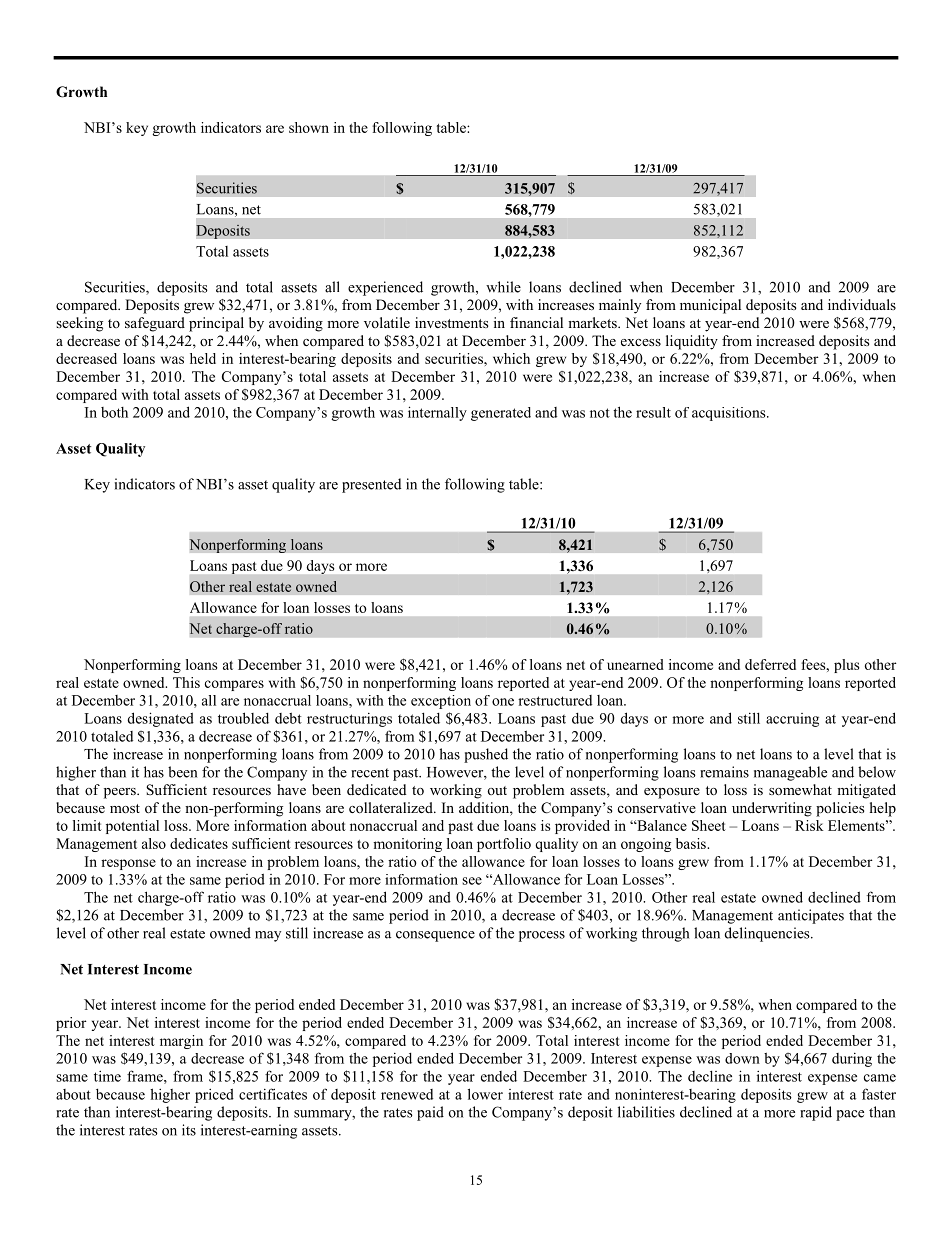 This screenshot has width=952, height=1233. Describe the element at coordinates (862, 304) in the screenshot. I see `individuals` at that location.
